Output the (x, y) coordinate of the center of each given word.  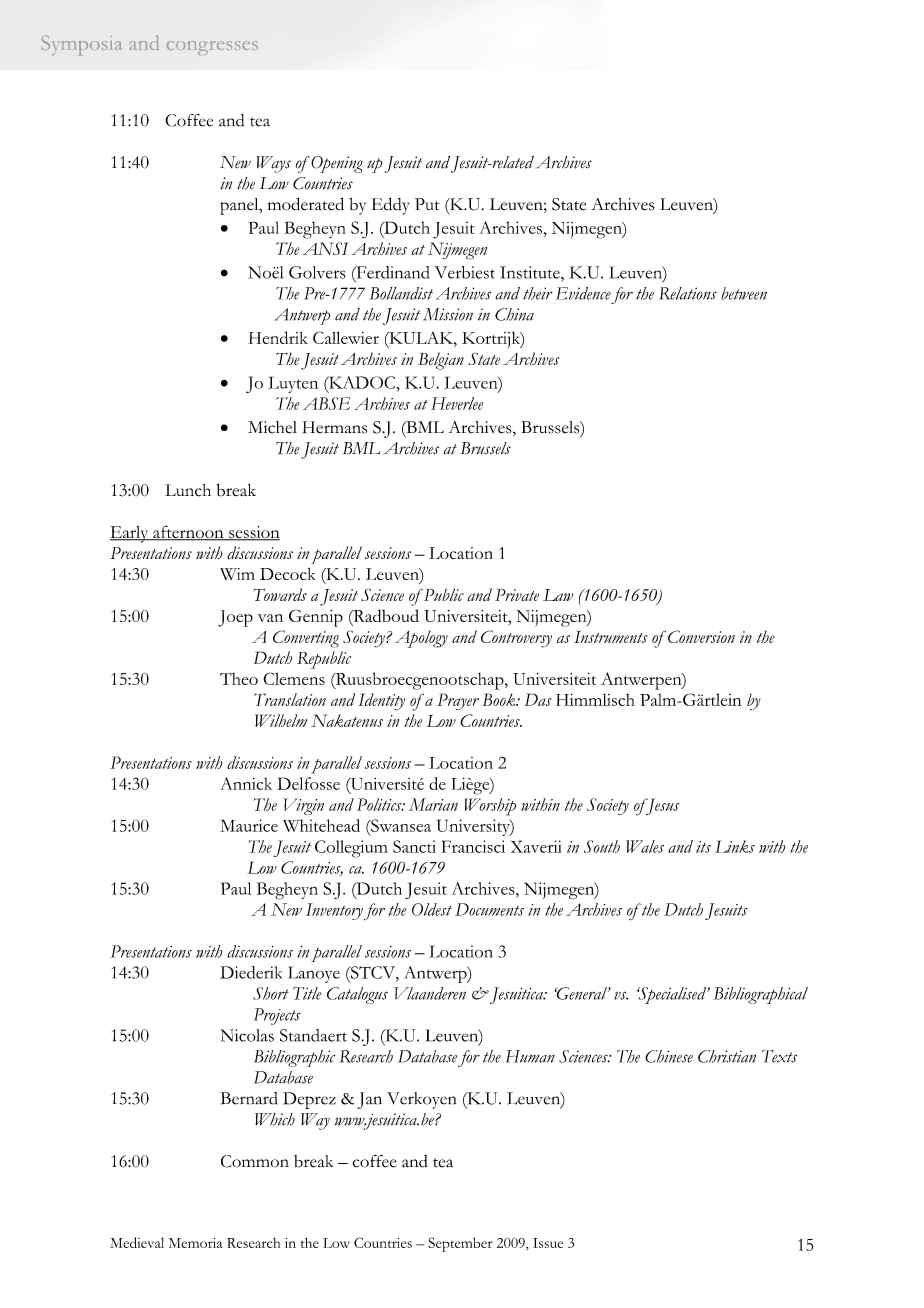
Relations (688, 293)
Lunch (188, 490)
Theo (239, 678)
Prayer (458, 702)
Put (427, 204)
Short (271, 993)
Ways (274, 164)
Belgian (441, 361)
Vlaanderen (430, 993)
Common (255, 1161)
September (460, 1244)
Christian (727, 1056)
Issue (548, 1243)
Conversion (701, 636)
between (744, 293)
